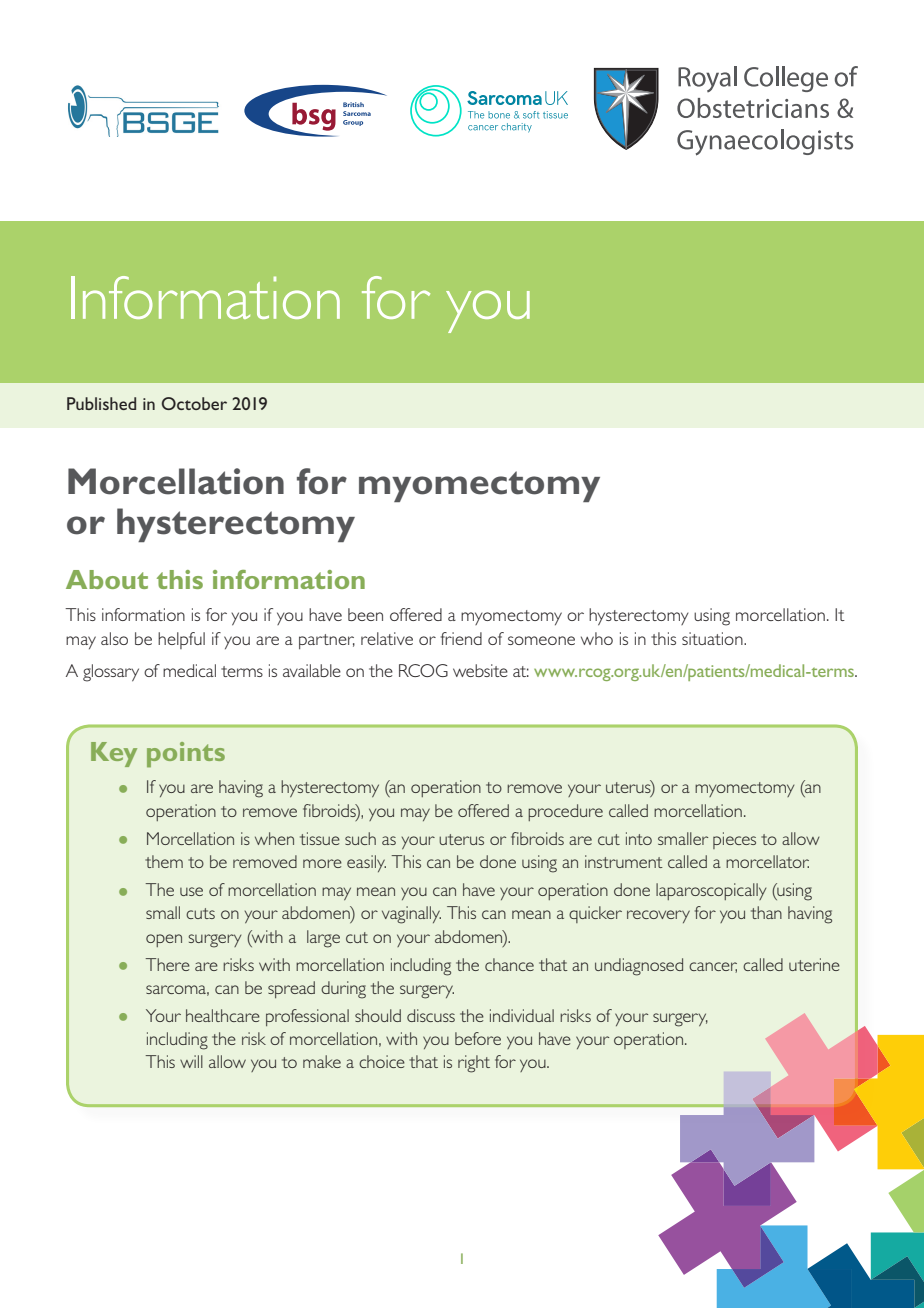  What do you see at coordinates (194, 403) in the page?
I see `October` at bounding box center [194, 403].
